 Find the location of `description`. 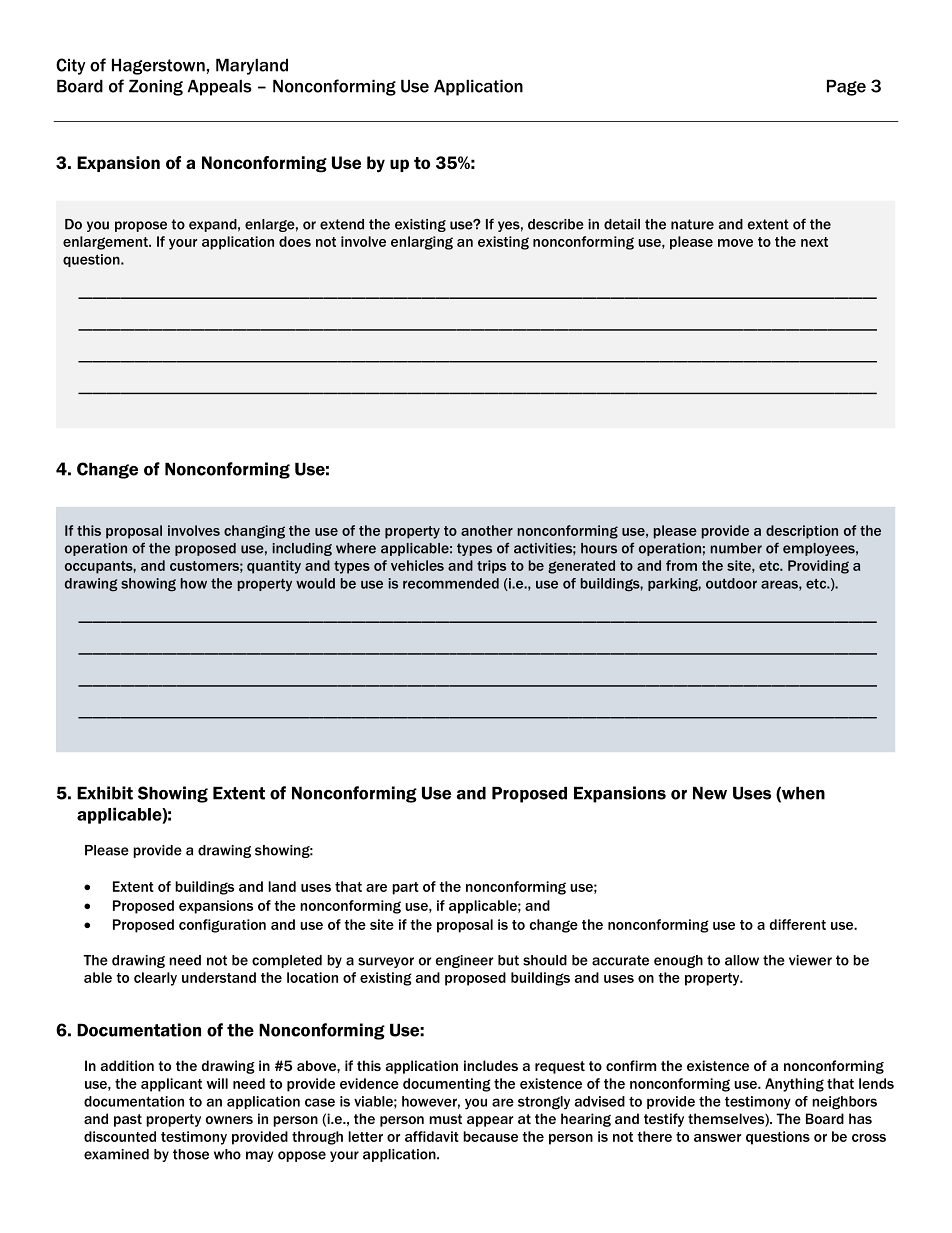

description is located at coordinates (802, 532).
